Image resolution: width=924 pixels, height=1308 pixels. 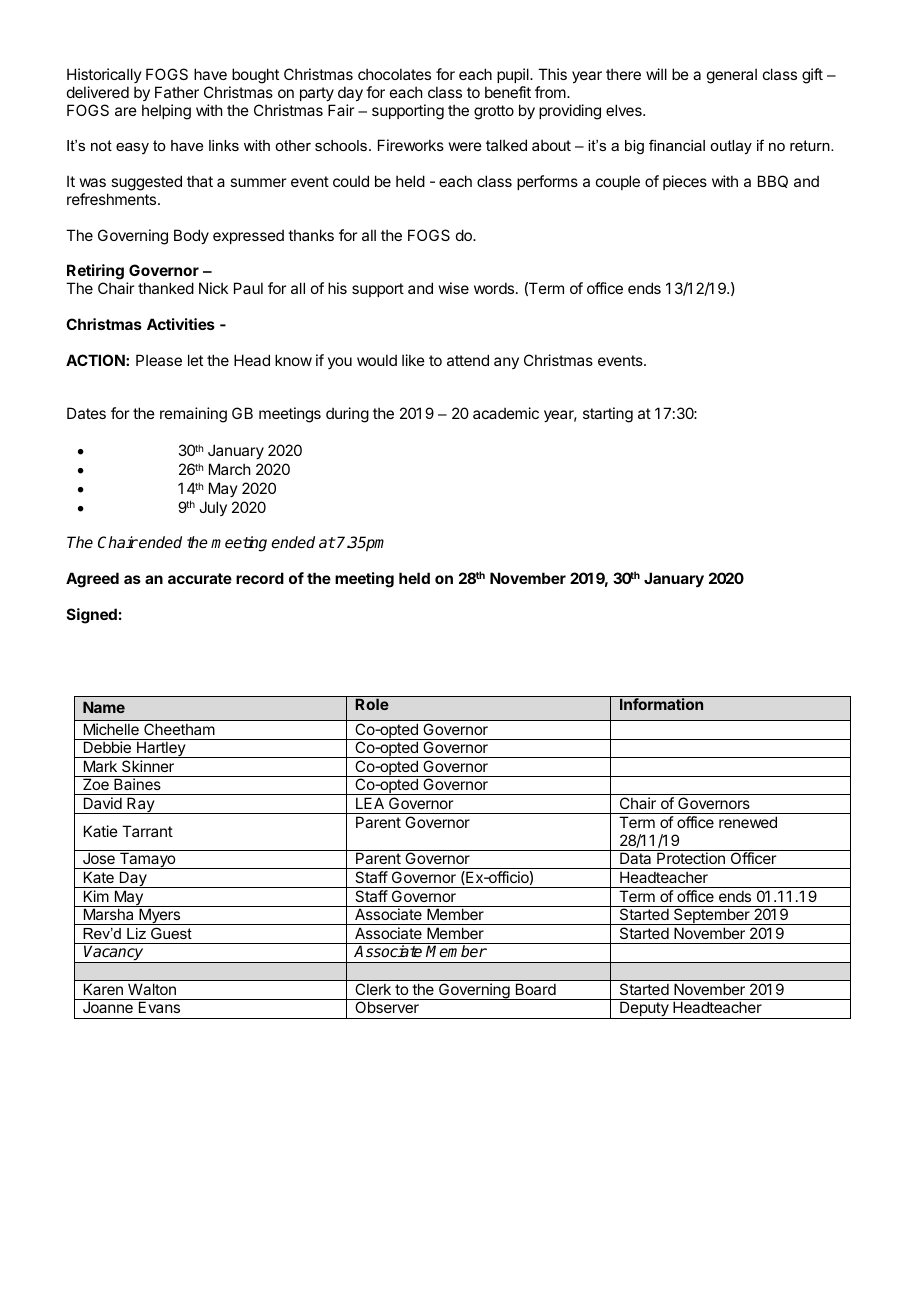 What do you see at coordinates (644, 1010) in the page?
I see `Deputy` at bounding box center [644, 1010].
